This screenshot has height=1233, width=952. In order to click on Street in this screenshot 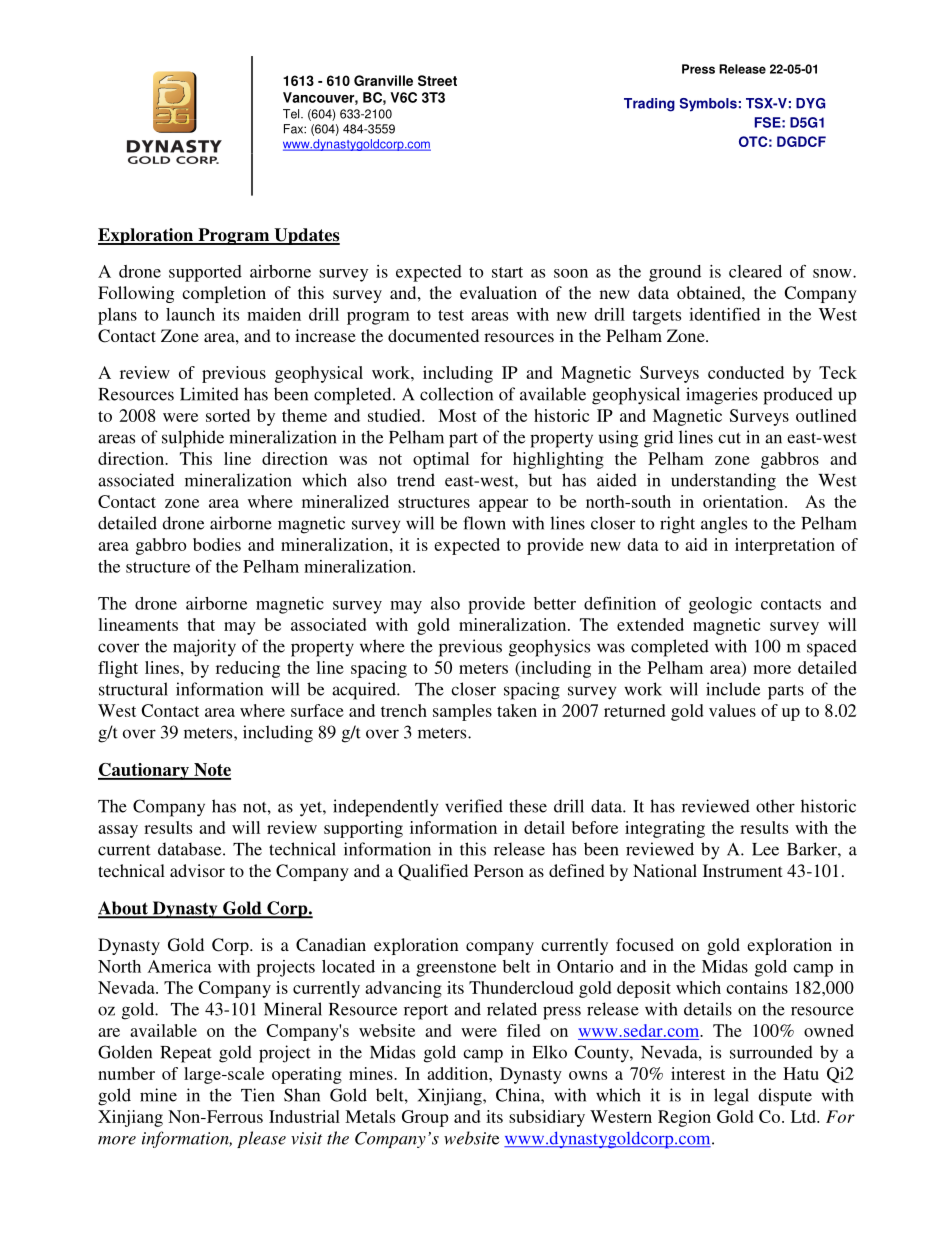, I will do `click(437, 80)`.
